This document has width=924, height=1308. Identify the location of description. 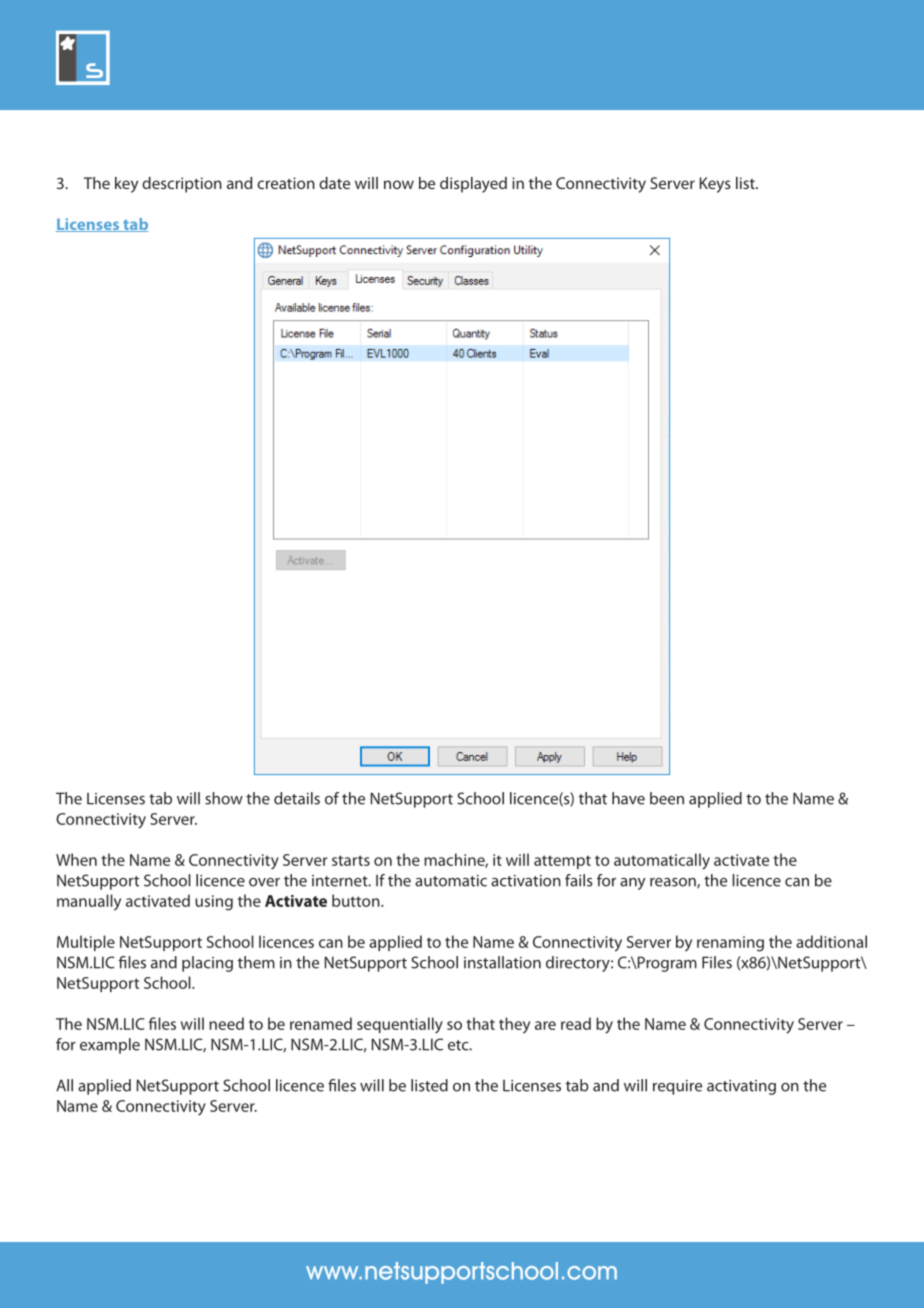
(182, 185).
